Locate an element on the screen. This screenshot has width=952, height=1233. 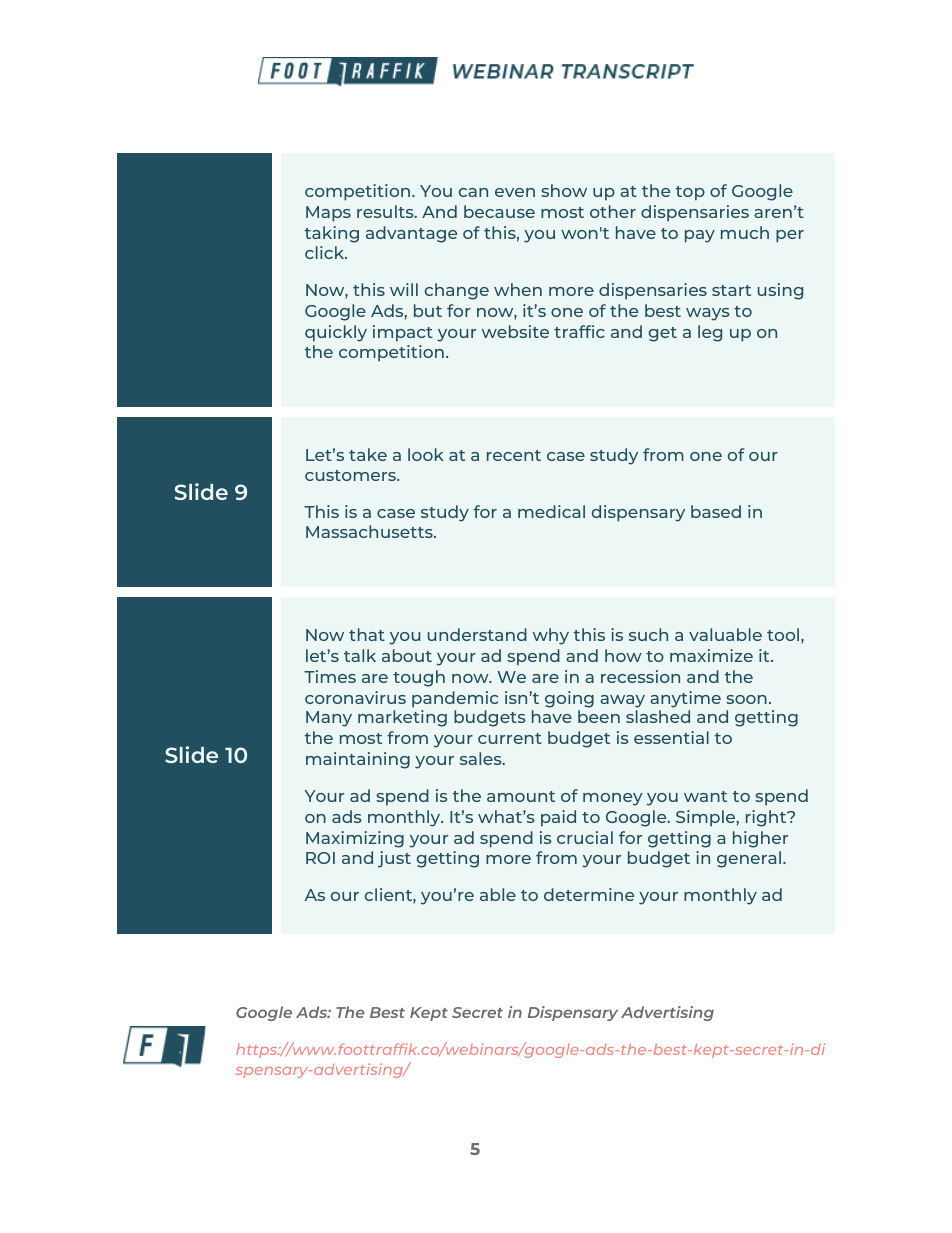
medical is located at coordinates (551, 511).
